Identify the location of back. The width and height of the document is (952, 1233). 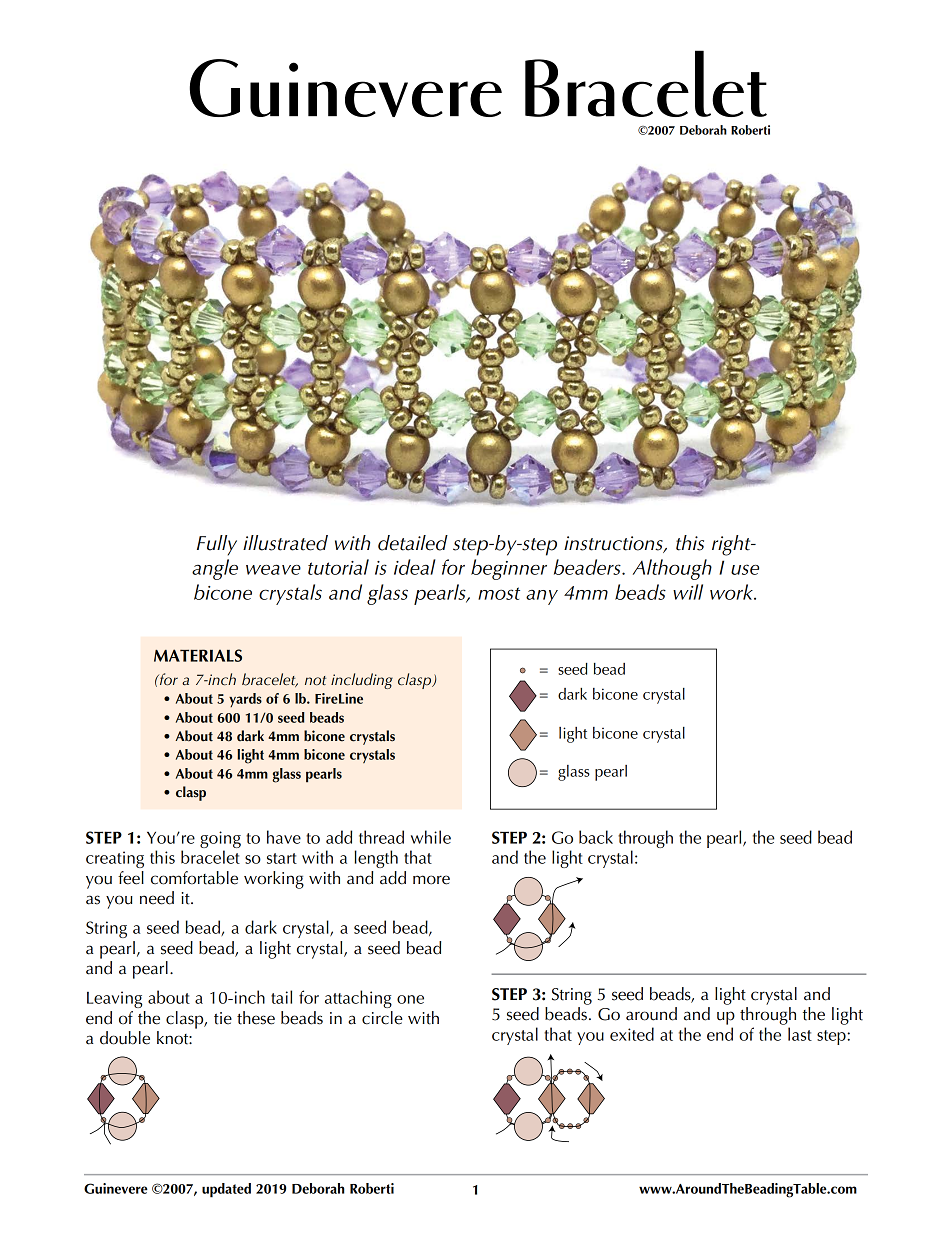
(596, 837).
